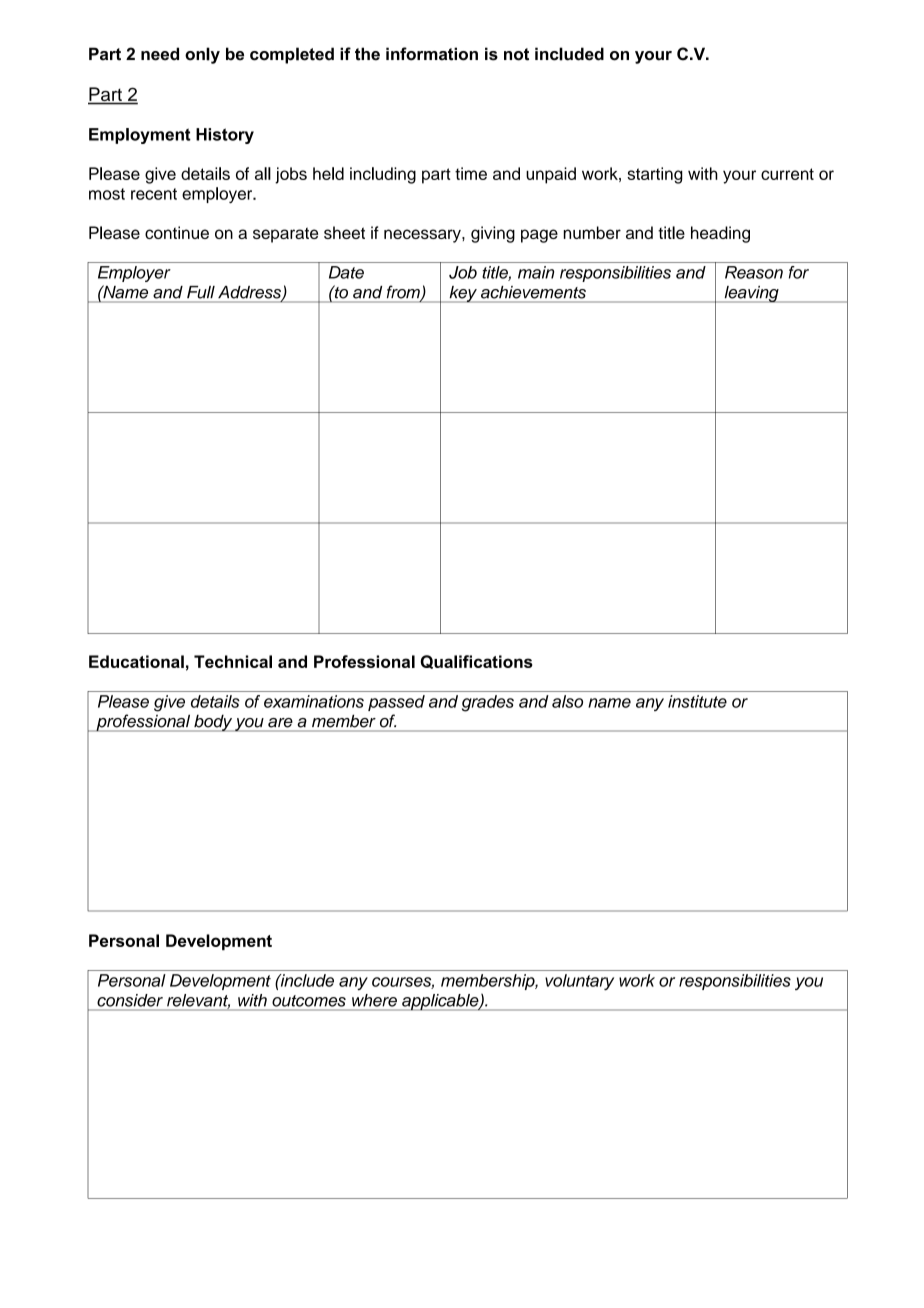  What do you see at coordinates (130, 1000) in the document?
I see `consider` at bounding box center [130, 1000].
